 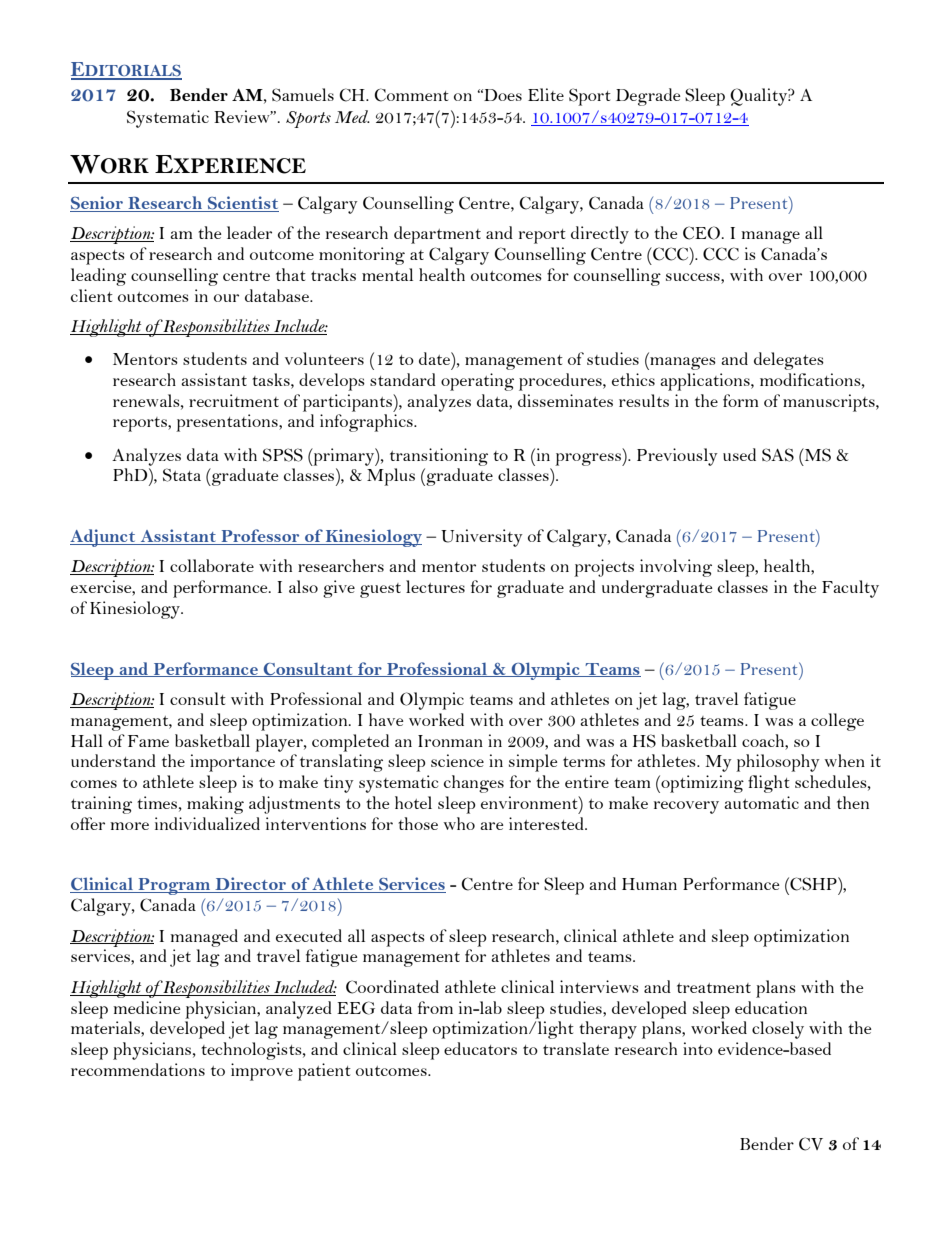 I want to click on closely, so click(x=778, y=1030).
